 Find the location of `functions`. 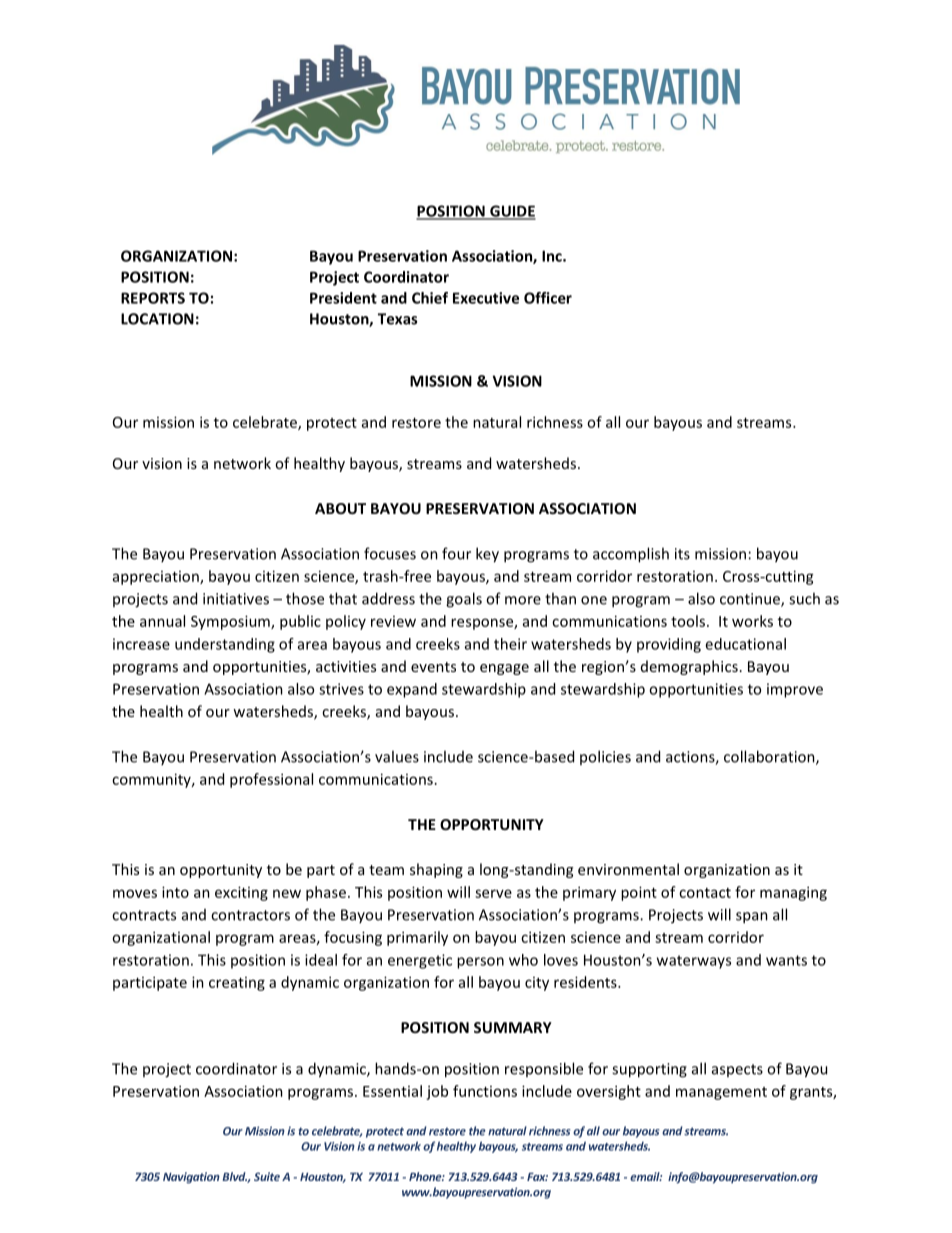

functions is located at coordinates (485, 1091).
